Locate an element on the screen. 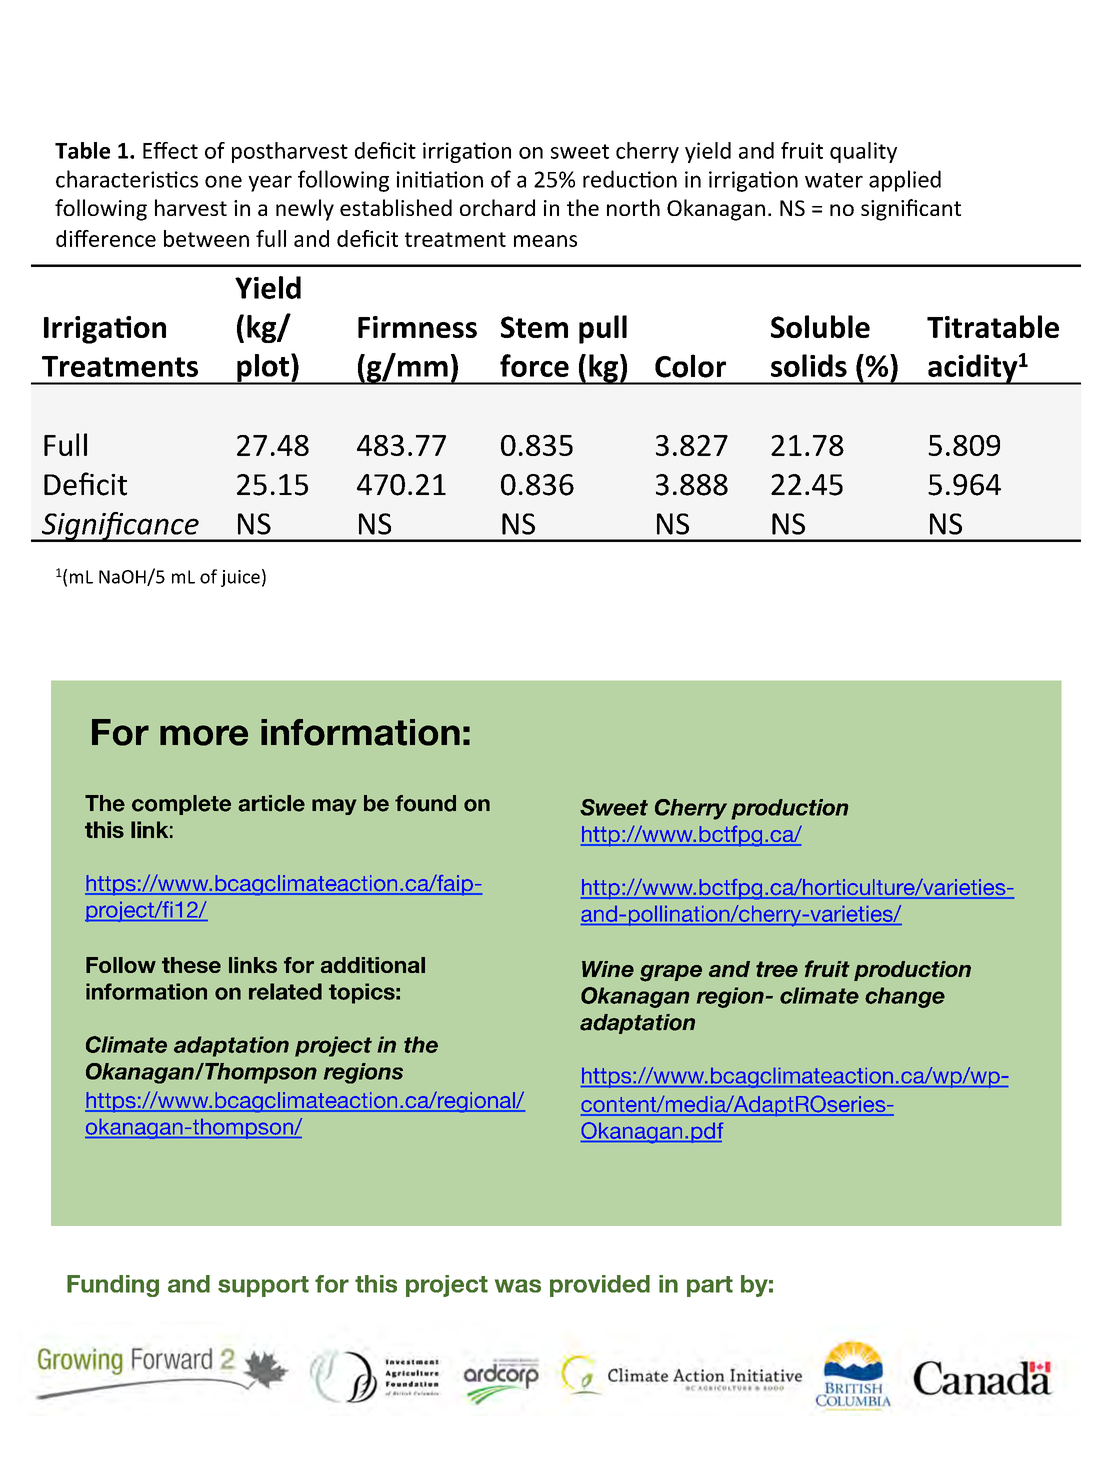  related is located at coordinates (285, 991).
